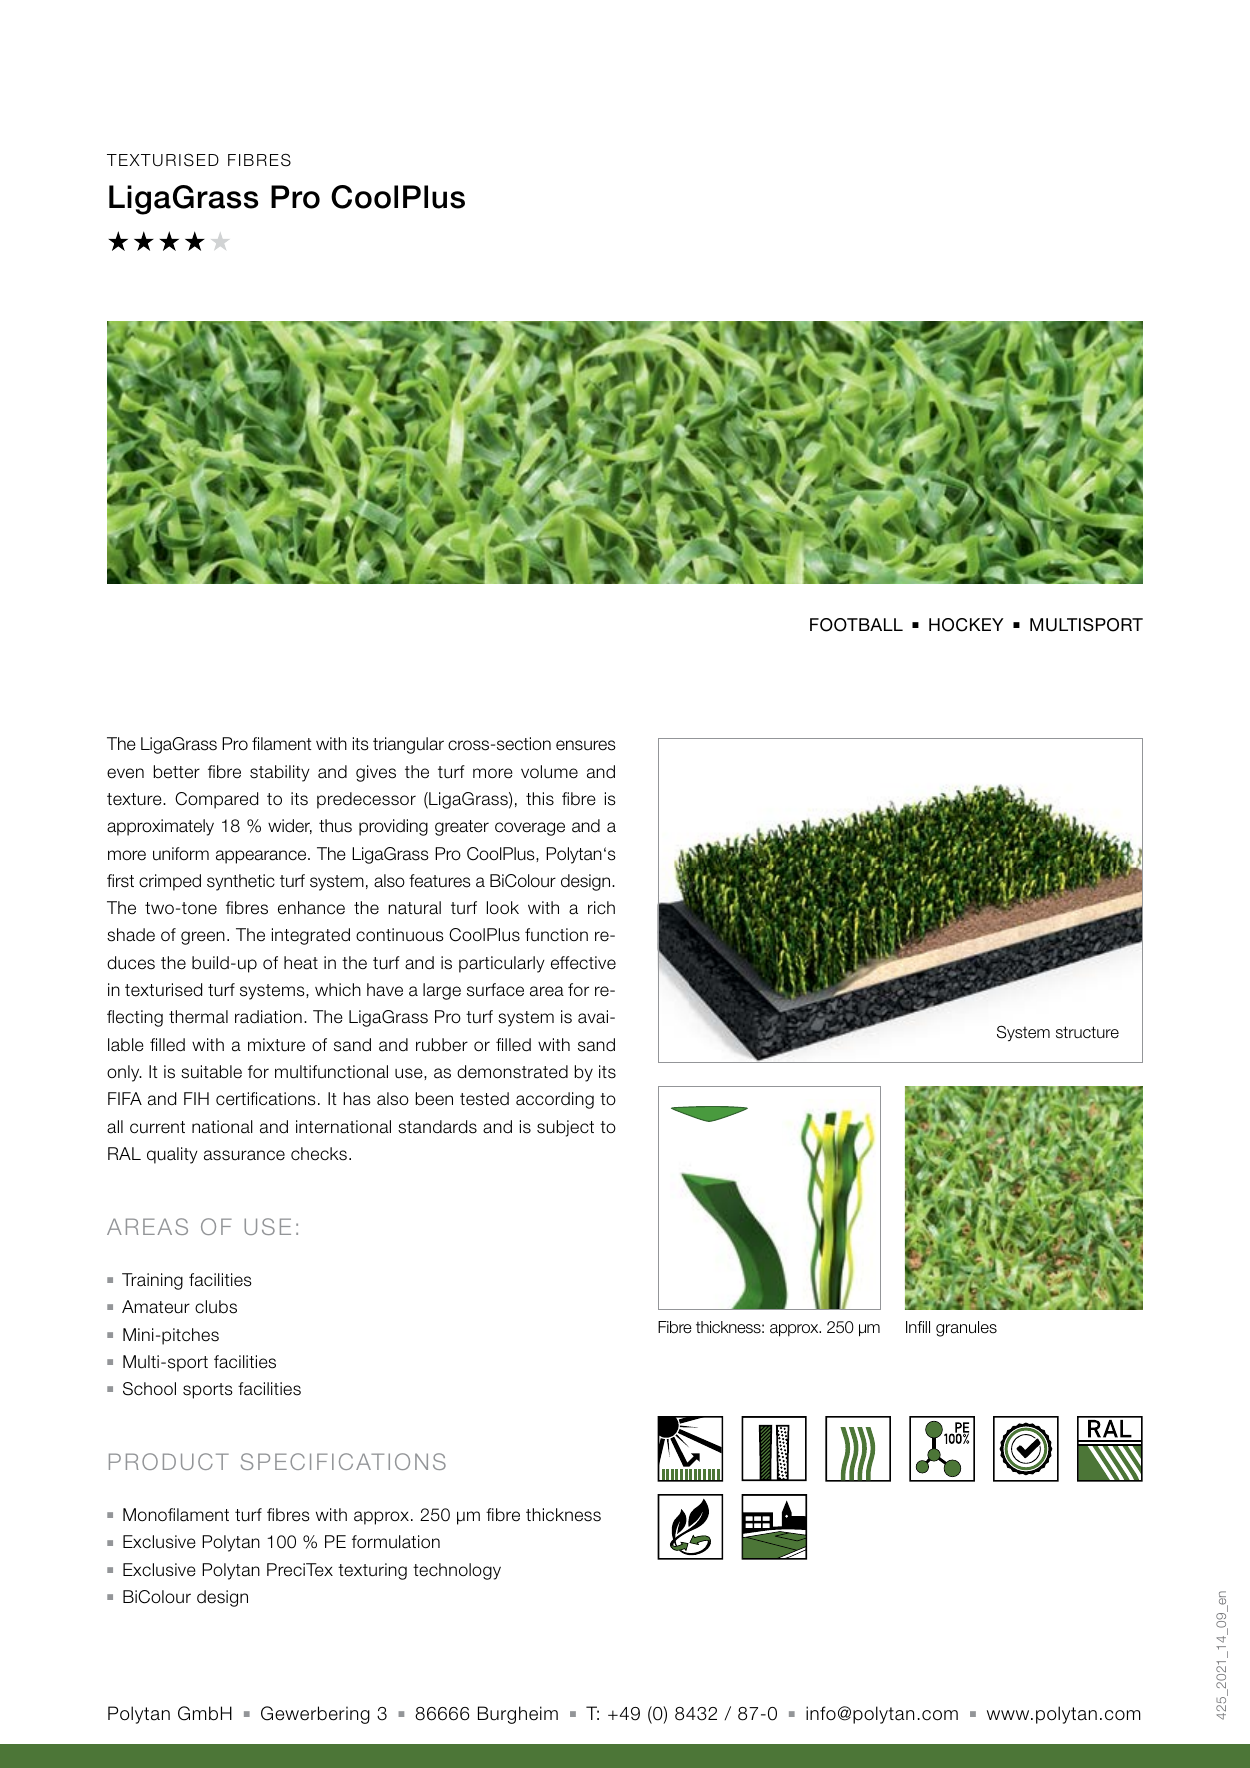  What do you see at coordinates (583, 963) in the page?
I see `effective` at bounding box center [583, 963].
